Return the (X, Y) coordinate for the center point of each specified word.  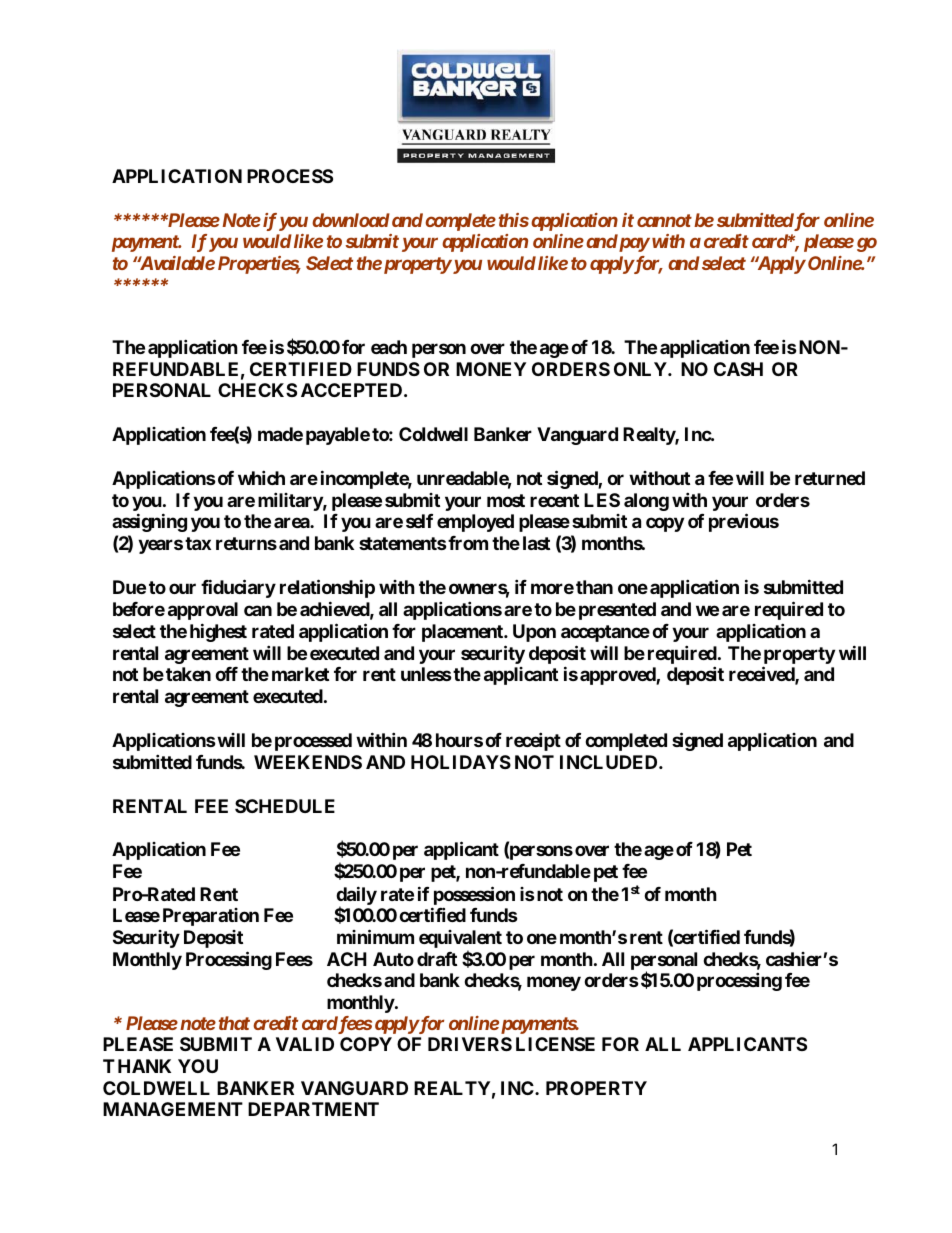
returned (830, 478)
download (351, 220)
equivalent (460, 940)
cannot (664, 220)
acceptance (605, 633)
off (226, 674)
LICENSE (555, 1044)
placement (463, 633)
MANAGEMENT (173, 1109)
